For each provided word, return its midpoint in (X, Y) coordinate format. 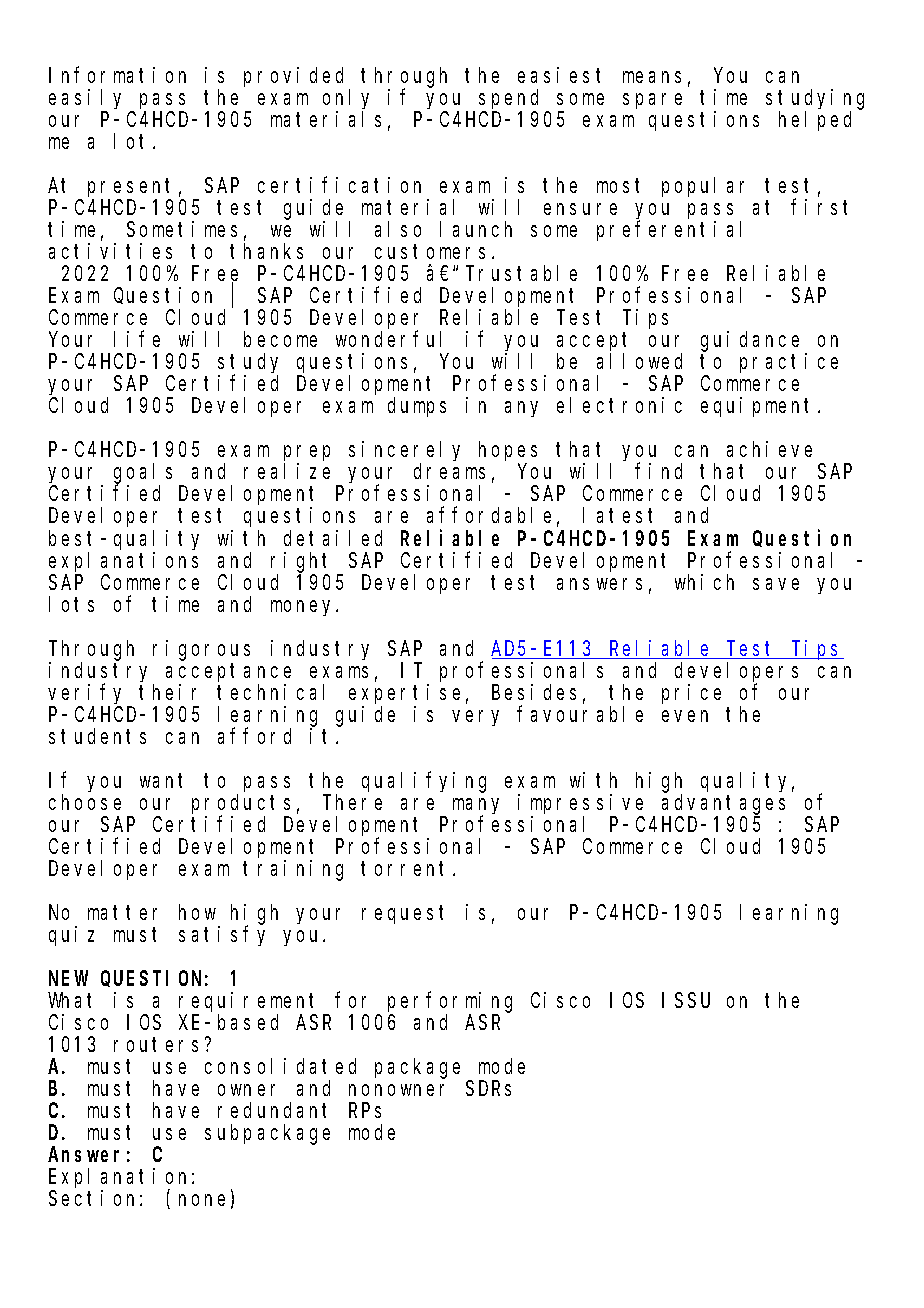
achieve (769, 449)
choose (85, 802)
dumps (417, 407)
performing (450, 1002)
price (691, 694)
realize (287, 471)
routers (160, 1045)
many (476, 807)
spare (652, 101)
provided (293, 77)
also (398, 229)
